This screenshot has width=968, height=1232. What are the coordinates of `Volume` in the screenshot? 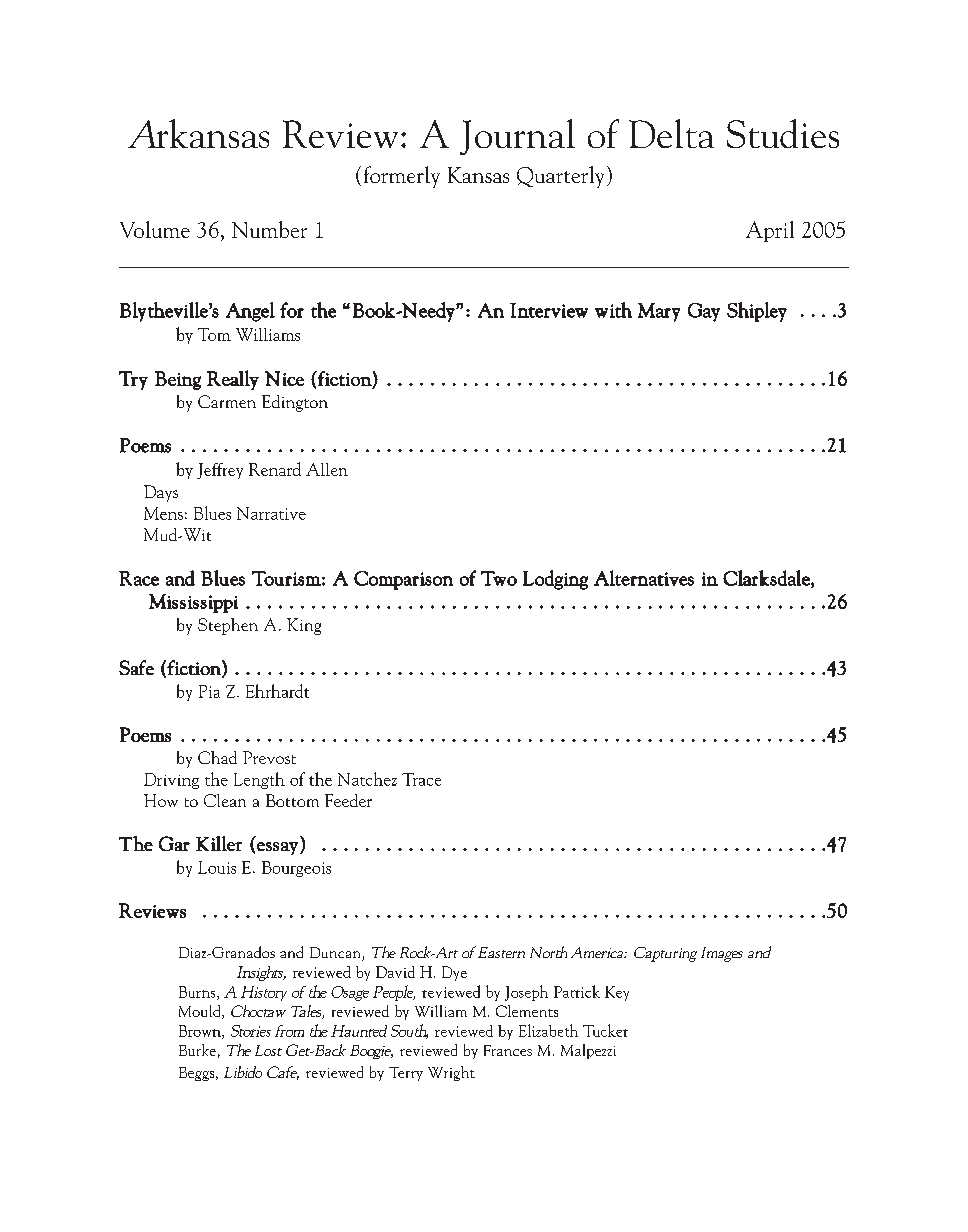 It's located at (155, 229).
